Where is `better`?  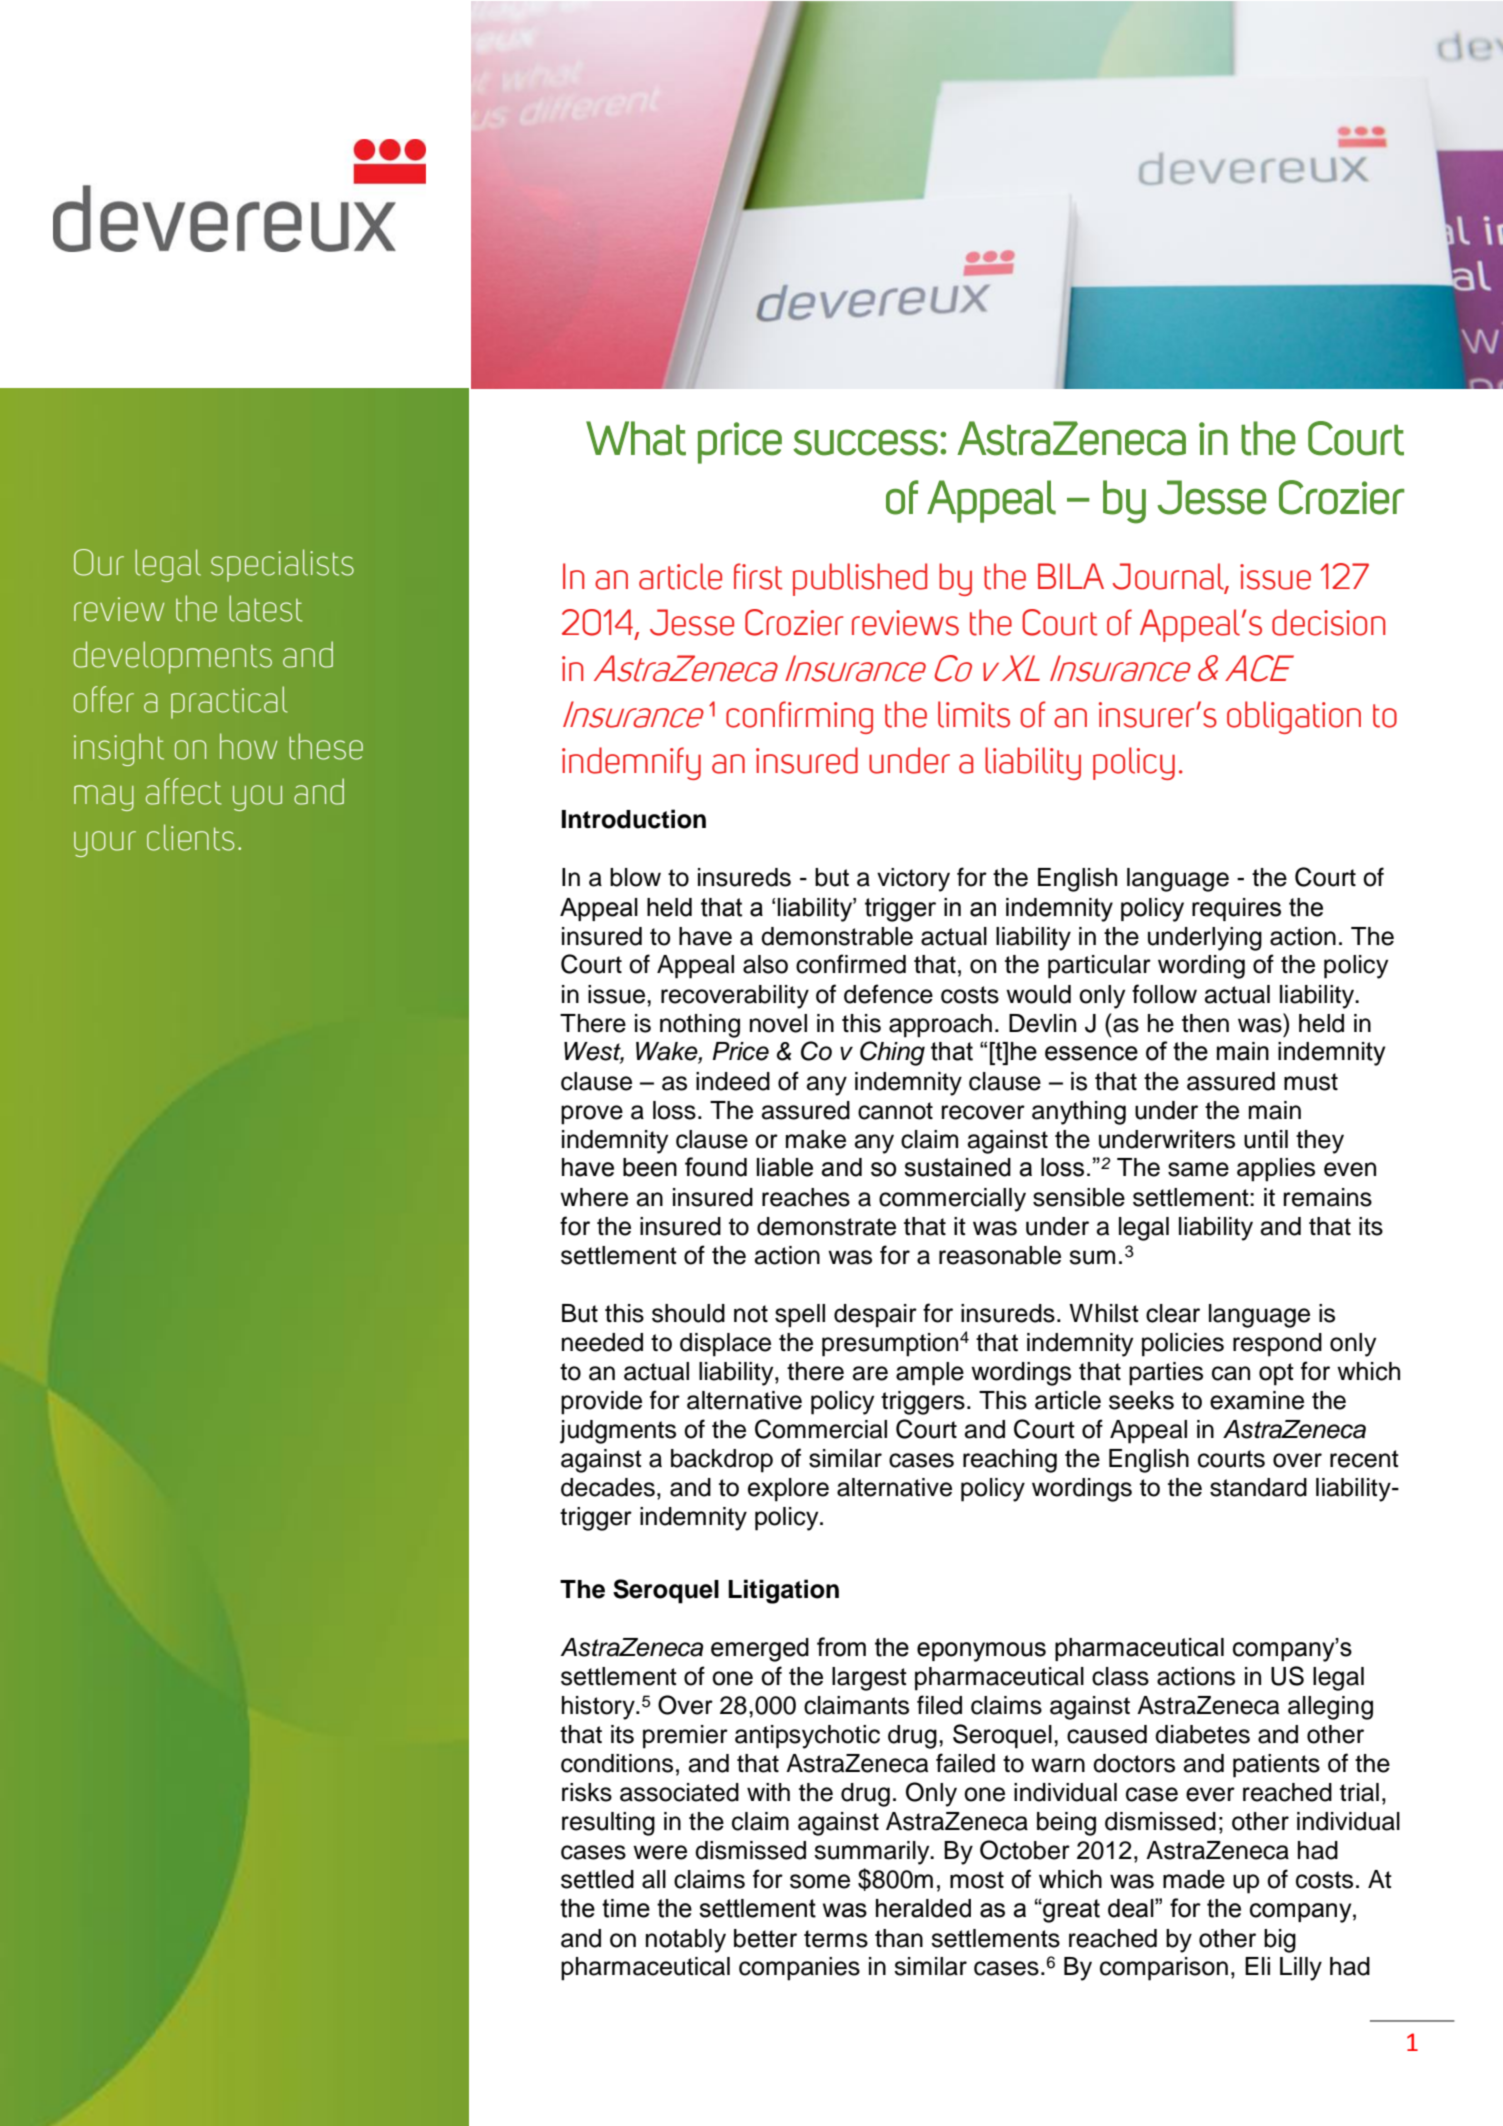 better is located at coordinates (765, 1938).
